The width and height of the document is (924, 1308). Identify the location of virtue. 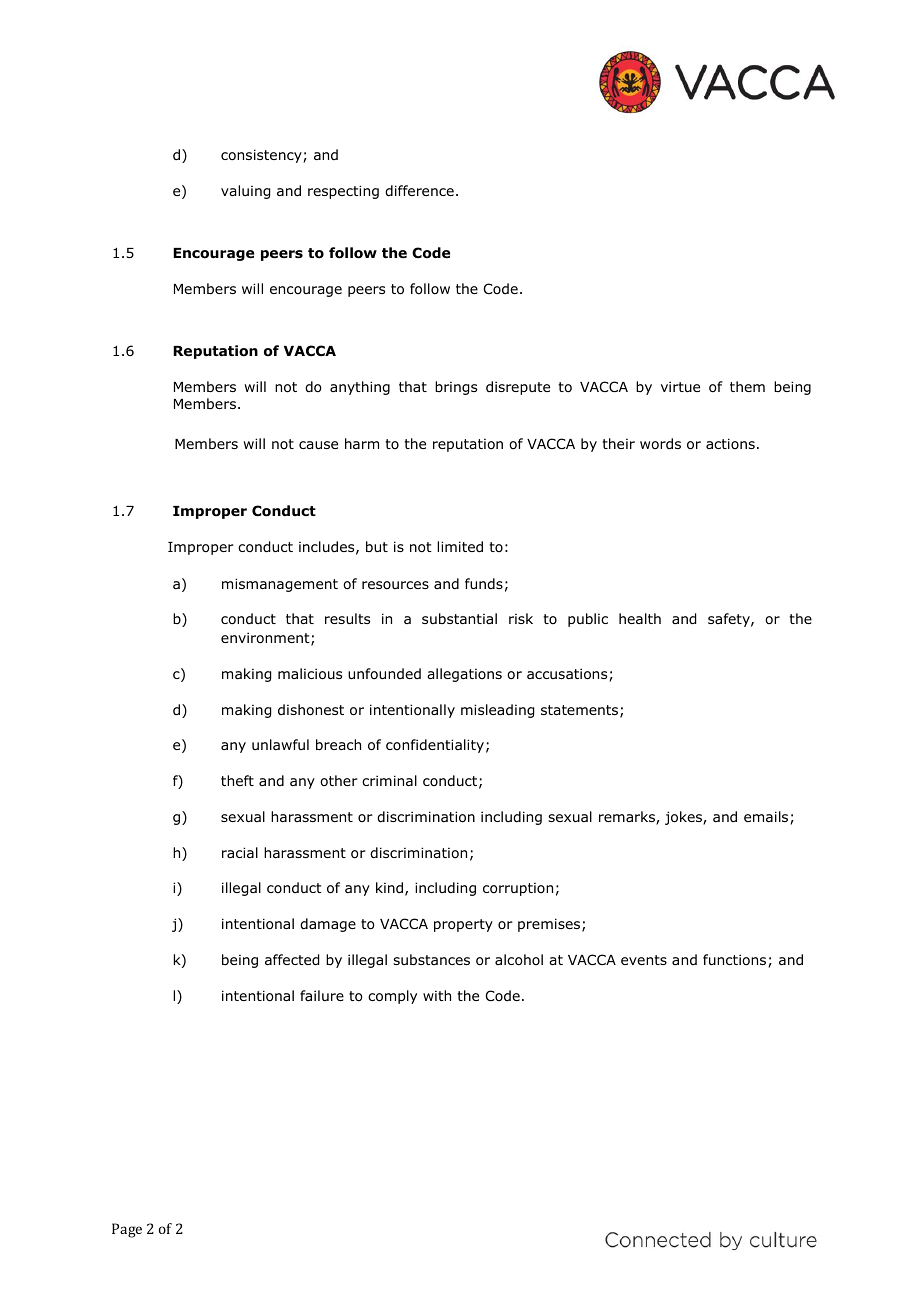
(680, 386).
